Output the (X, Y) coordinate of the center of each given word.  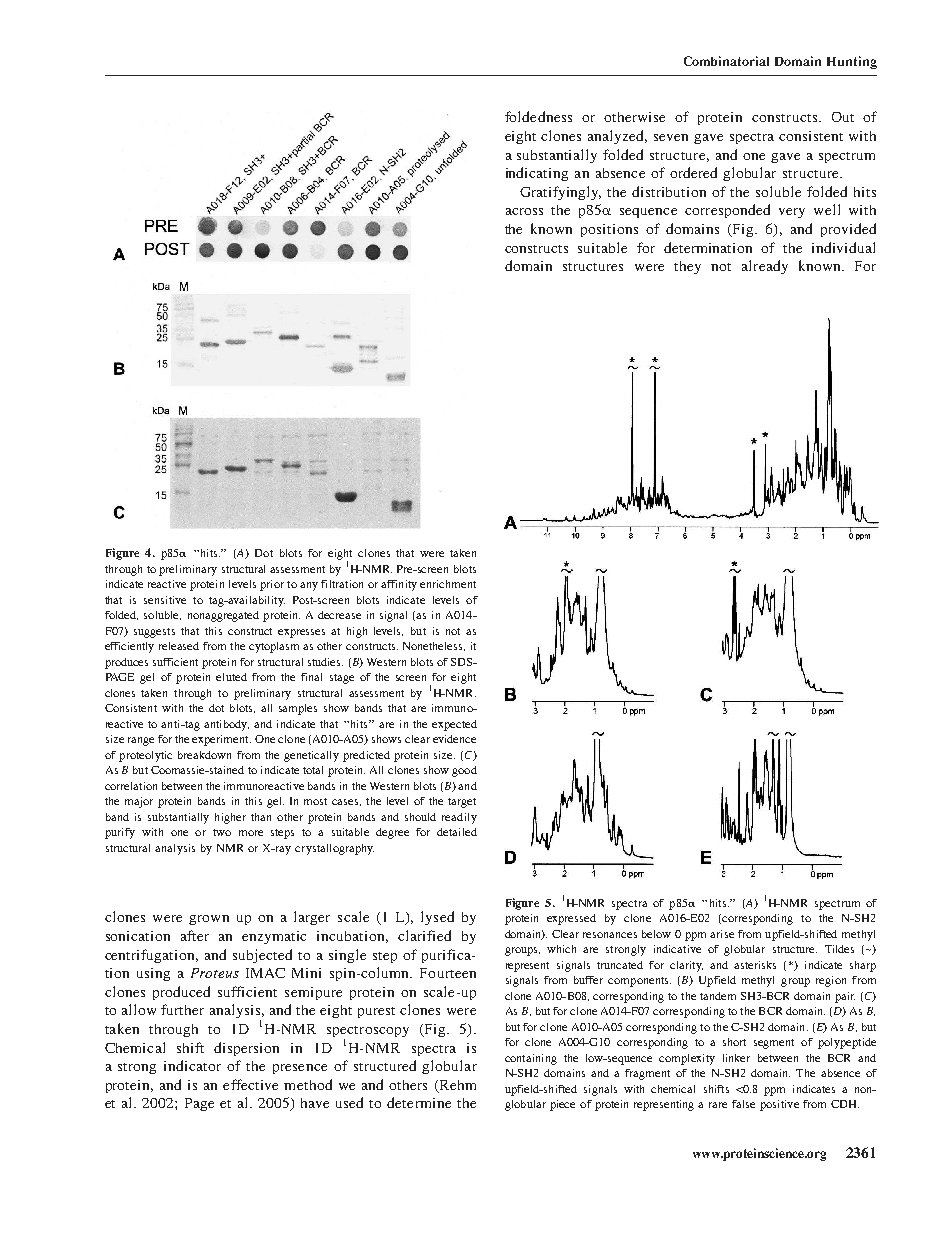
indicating (537, 174)
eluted (231, 677)
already (765, 267)
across (524, 211)
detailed (457, 832)
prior (272, 585)
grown (209, 920)
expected (454, 725)
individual (843, 247)
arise (722, 934)
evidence (454, 739)
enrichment (448, 584)
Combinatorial (726, 61)
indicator (192, 1065)
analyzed (617, 137)
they (687, 267)
